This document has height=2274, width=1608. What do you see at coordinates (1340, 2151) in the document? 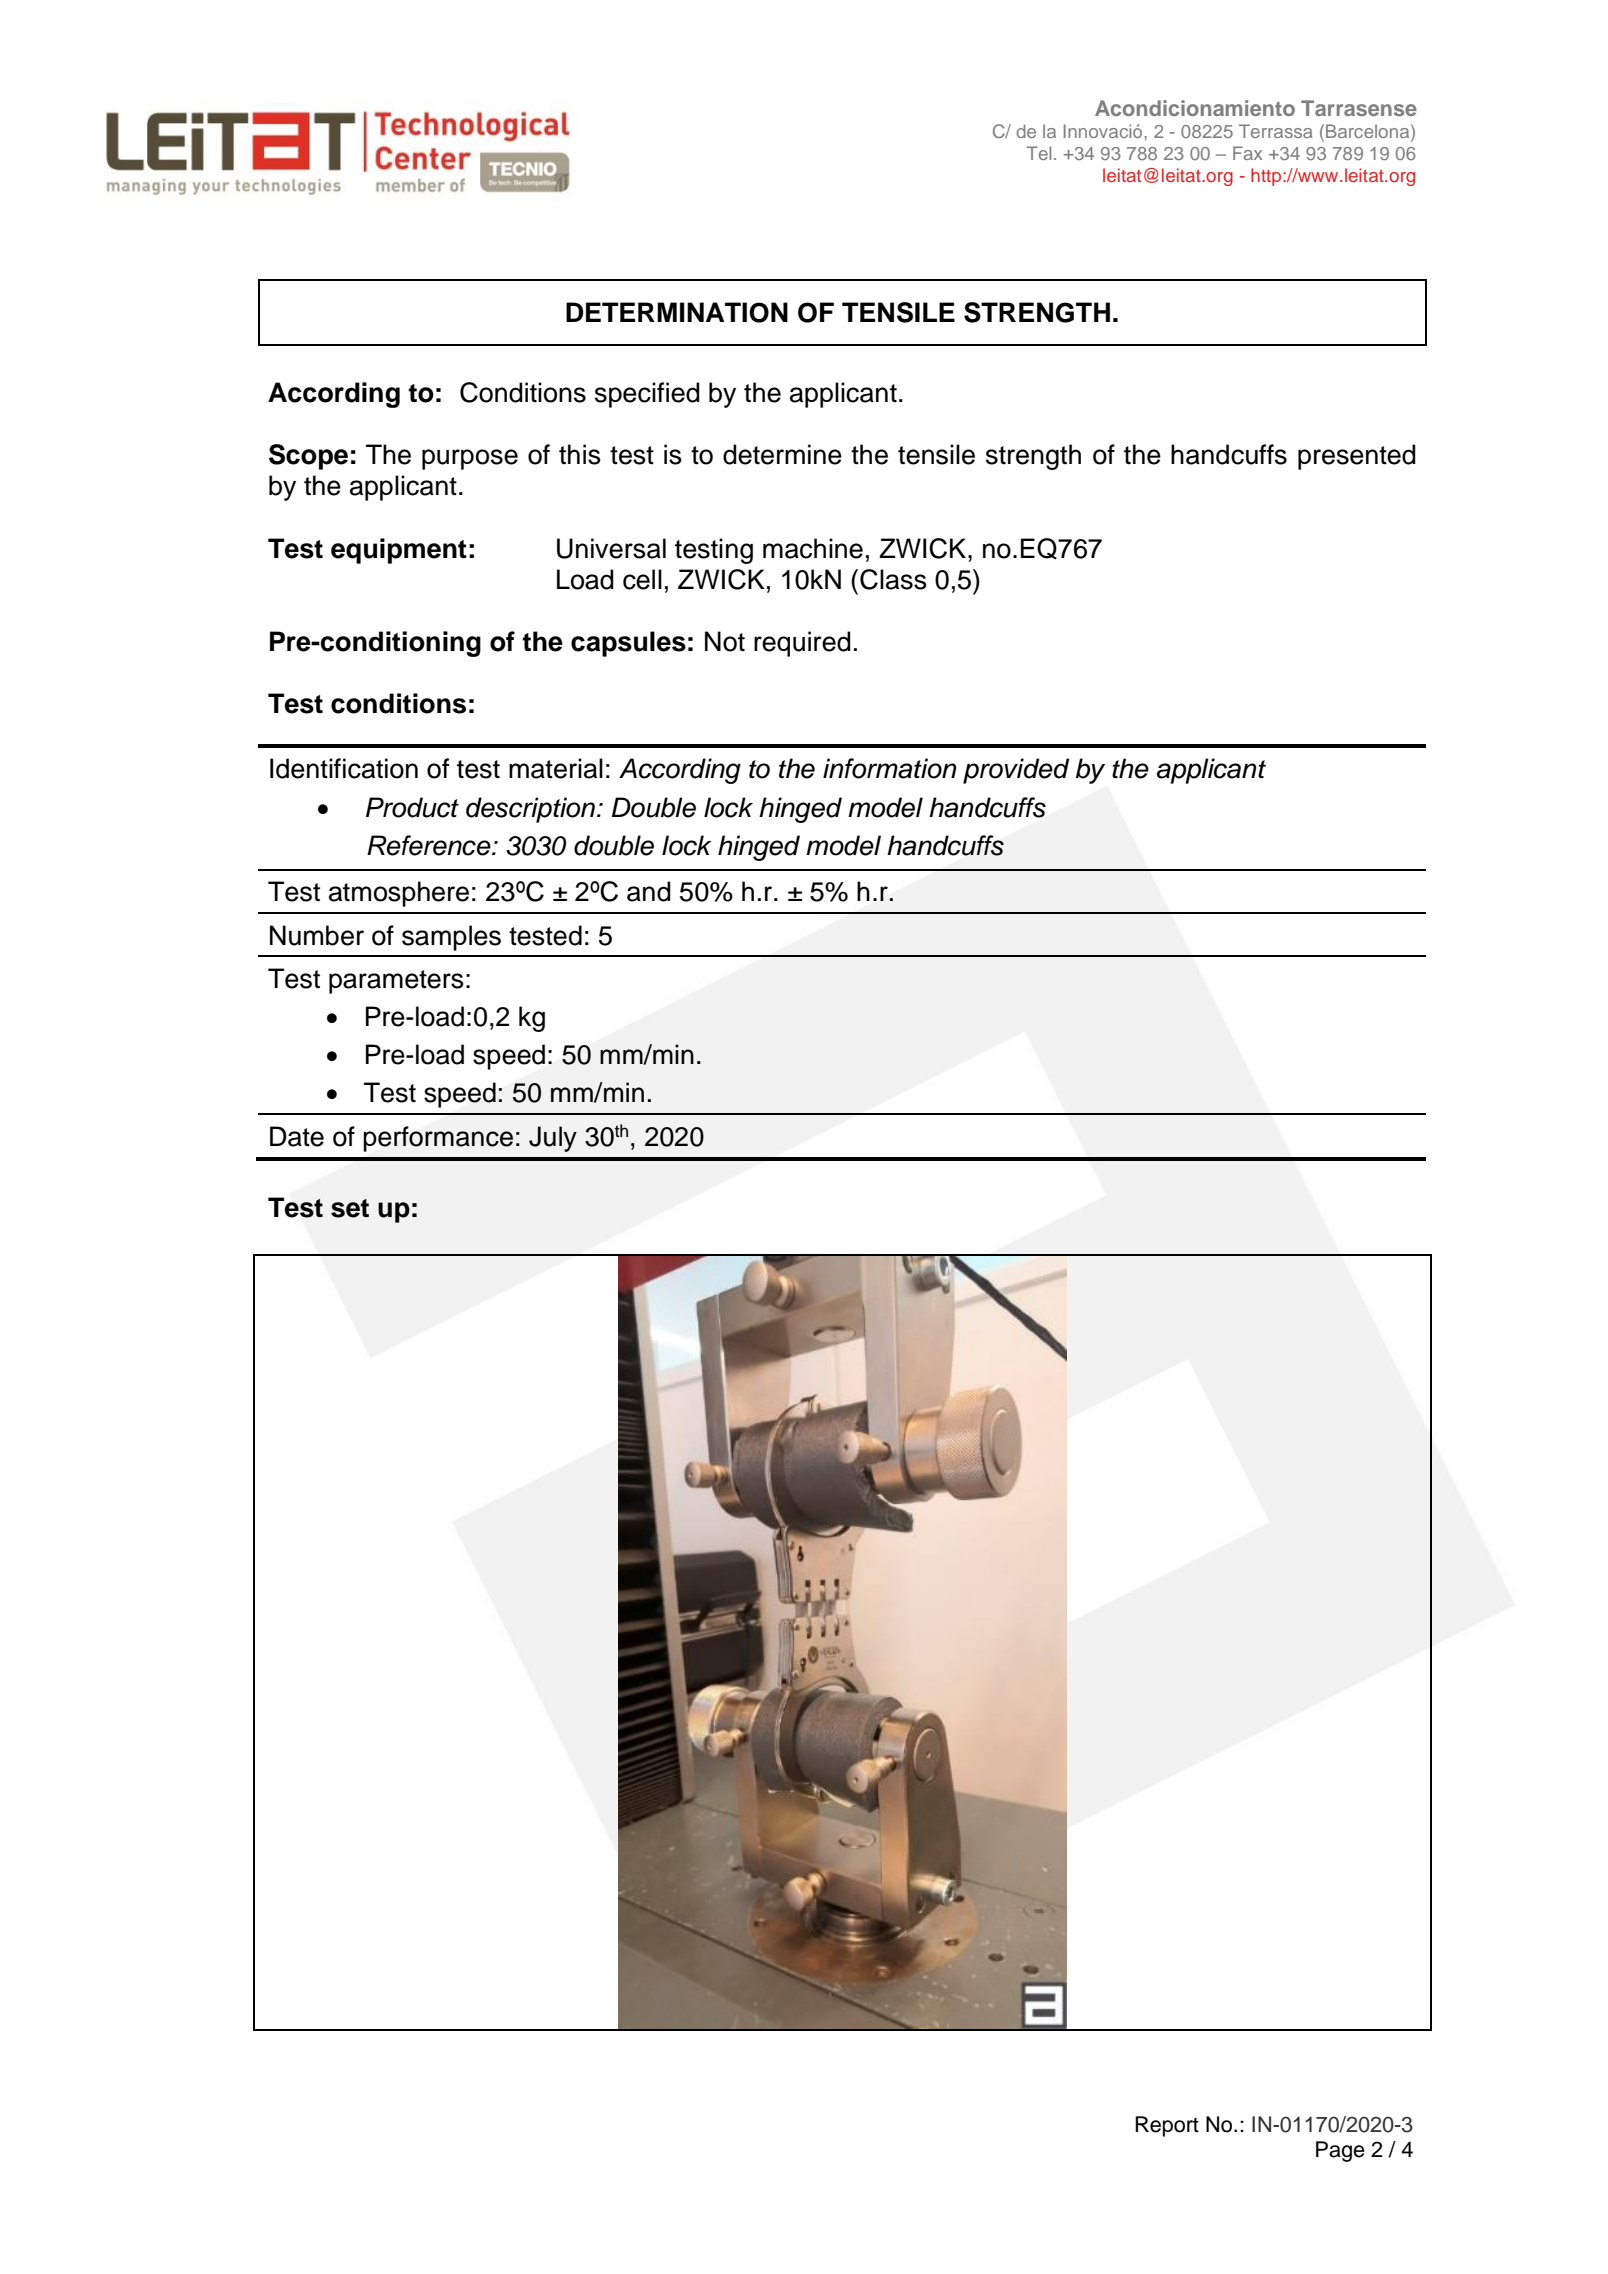
I see `Page` at bounding box center [1340, 2151].
